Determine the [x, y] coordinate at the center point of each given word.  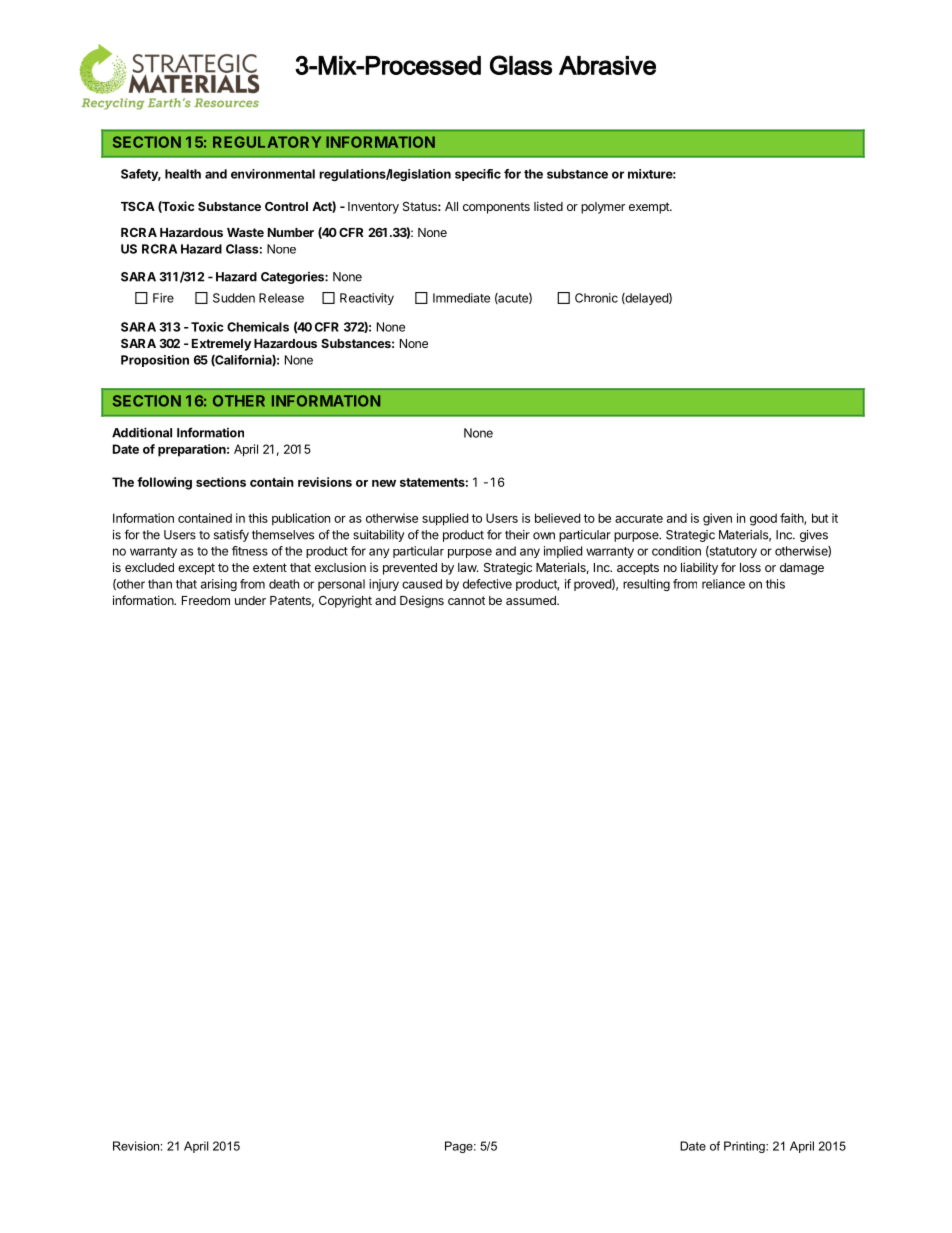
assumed [532, 600]
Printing [745, 1147]
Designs [422, 601]
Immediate [461, 298]
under [250, 600]
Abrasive [607, 65]
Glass [521, 65]
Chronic [596, 298]
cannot [466, 600]
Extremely [221, 345]
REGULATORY [267, 142]
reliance [723, 584]
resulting [646, 585]
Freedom [206, 600]
